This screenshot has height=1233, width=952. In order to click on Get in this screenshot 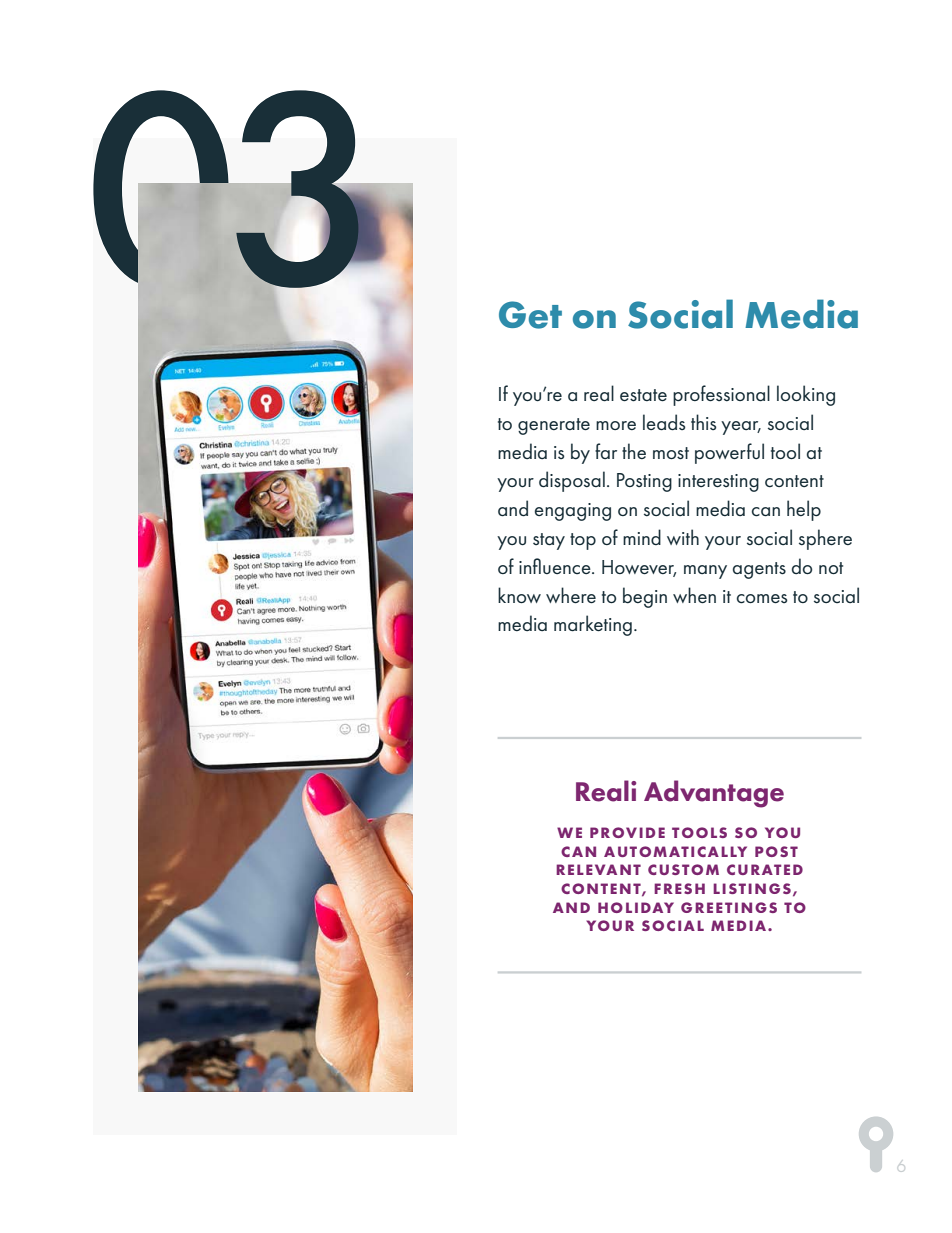, I will do `click(530, 315)`.
